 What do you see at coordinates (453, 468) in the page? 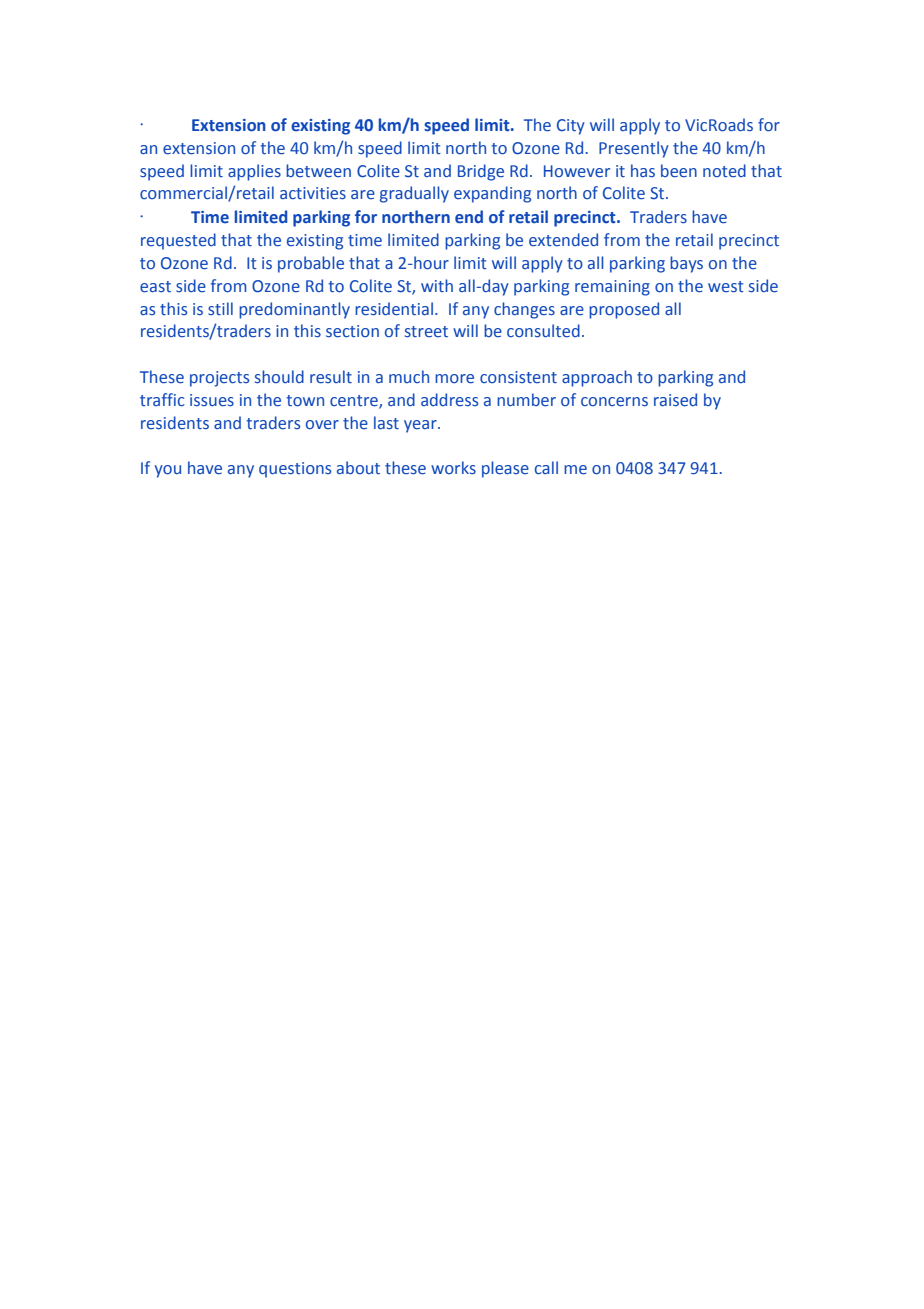
I see `works` at bounding box center [453, 468].
